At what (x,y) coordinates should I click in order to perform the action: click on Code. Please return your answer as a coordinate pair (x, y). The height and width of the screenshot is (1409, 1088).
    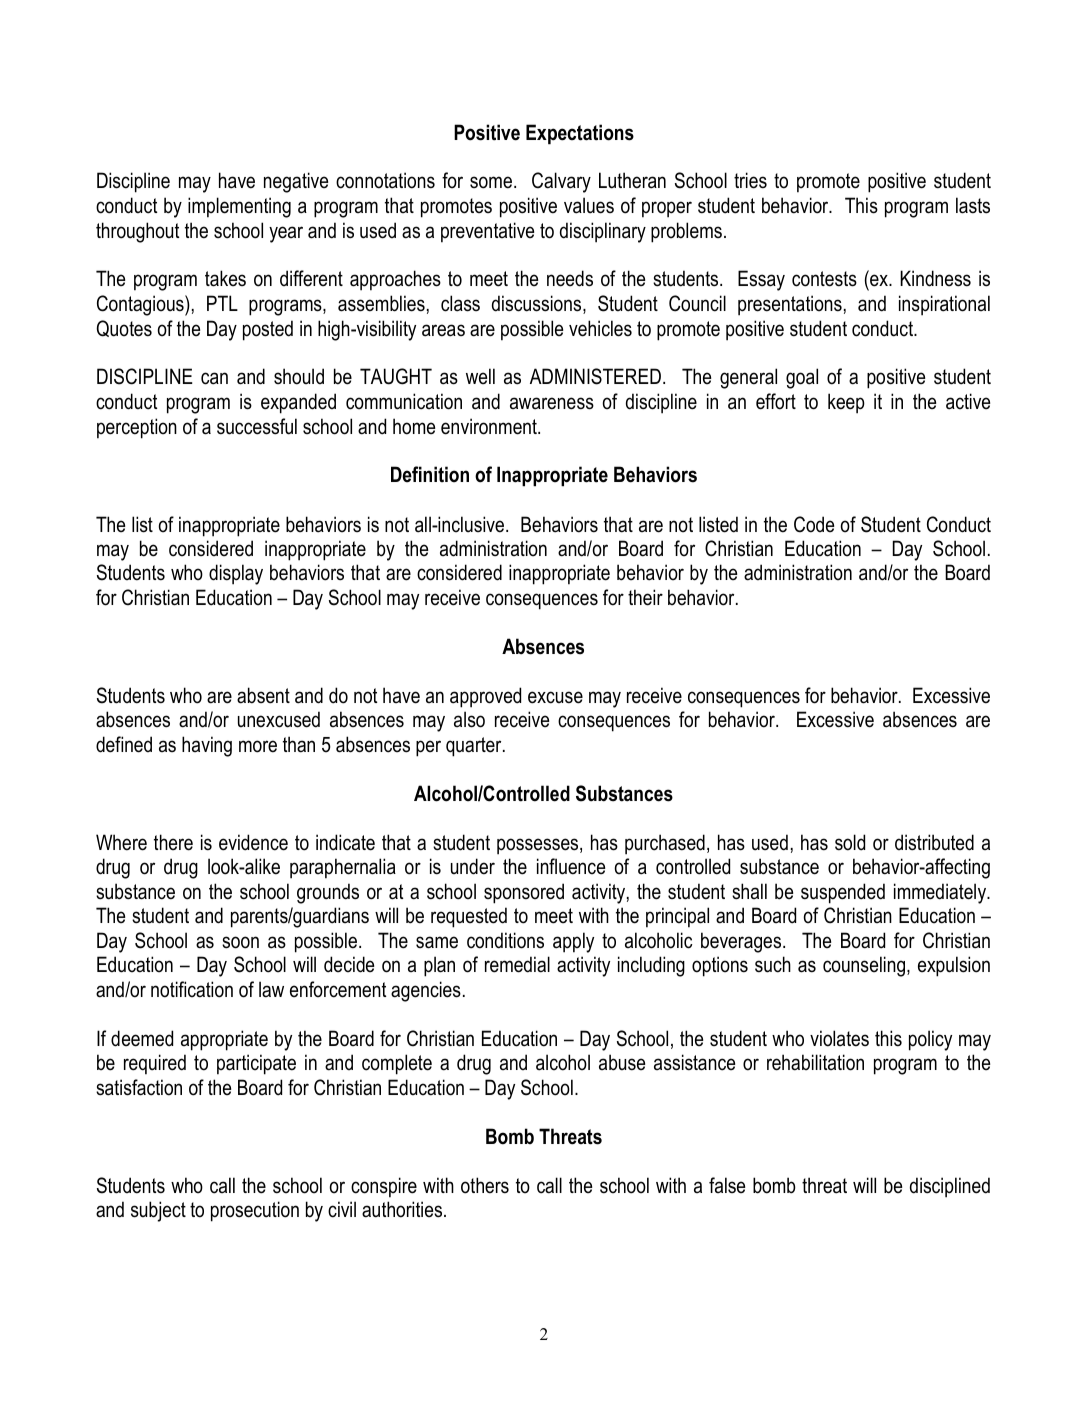
    Looking at the image, I should click on (814, 524).
